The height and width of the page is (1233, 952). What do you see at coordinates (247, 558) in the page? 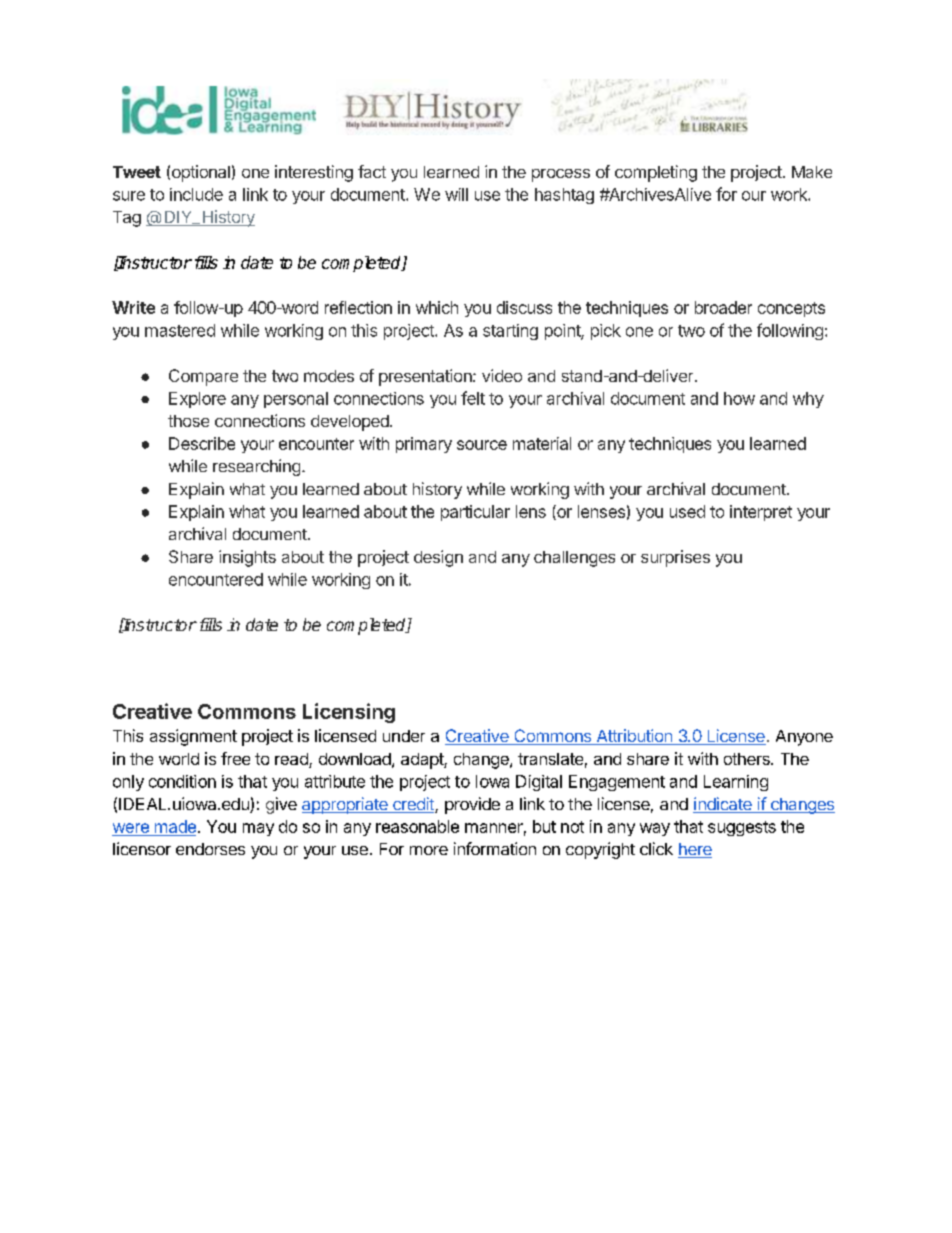
I see `insights` at bounding box center [247, 558].
